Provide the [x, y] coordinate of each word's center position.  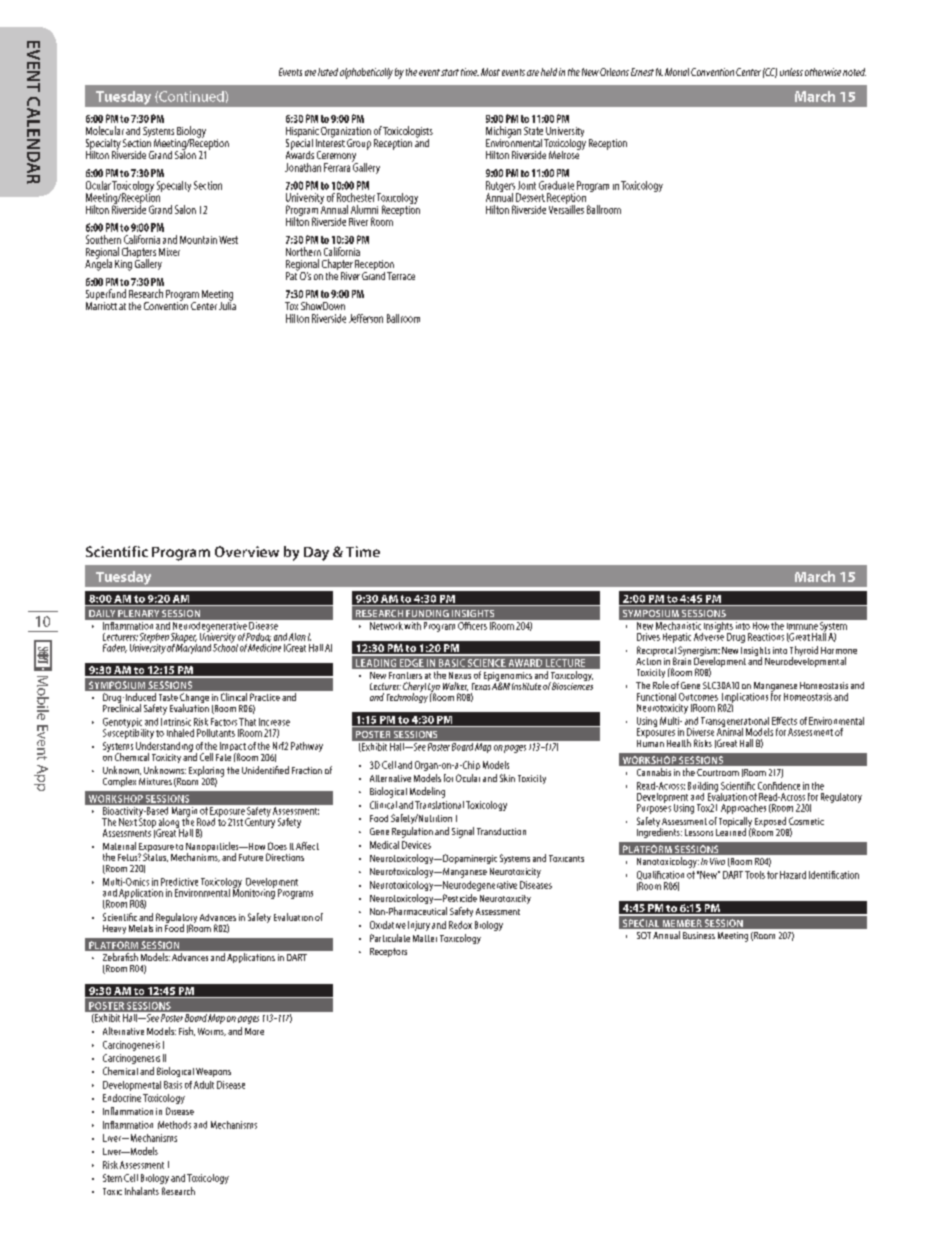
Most [490, 72]
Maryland [193, 647]
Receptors [388, 952]
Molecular [105, 130]
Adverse [709, 635]
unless [791, 72]
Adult [204, 1085]
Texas [481, 685]
